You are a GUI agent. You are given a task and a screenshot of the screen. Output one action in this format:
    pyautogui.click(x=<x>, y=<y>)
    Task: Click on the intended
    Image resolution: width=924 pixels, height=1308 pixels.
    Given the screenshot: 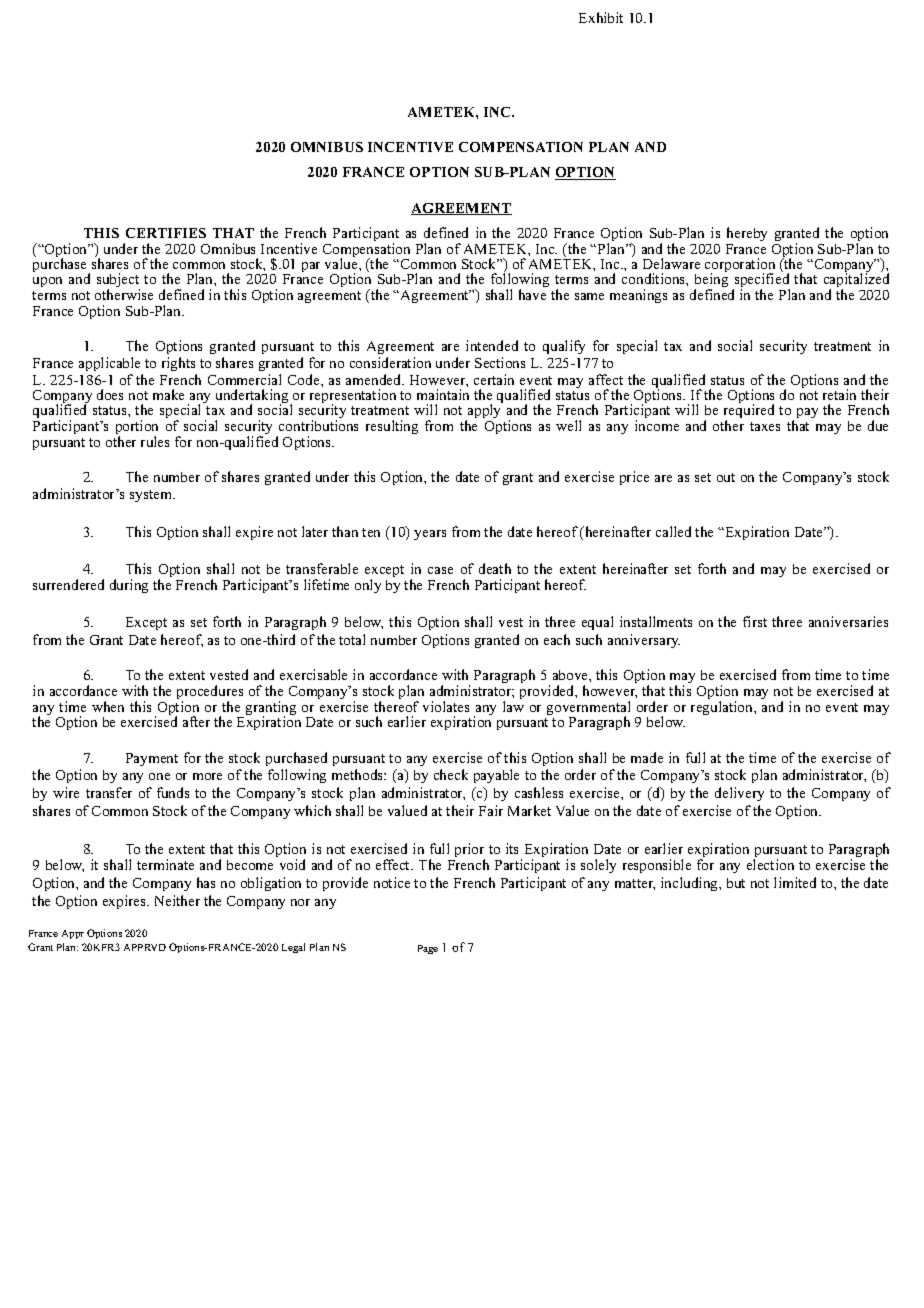 What is the action you would take?
    pyautogui.click(x=492, y=345)
